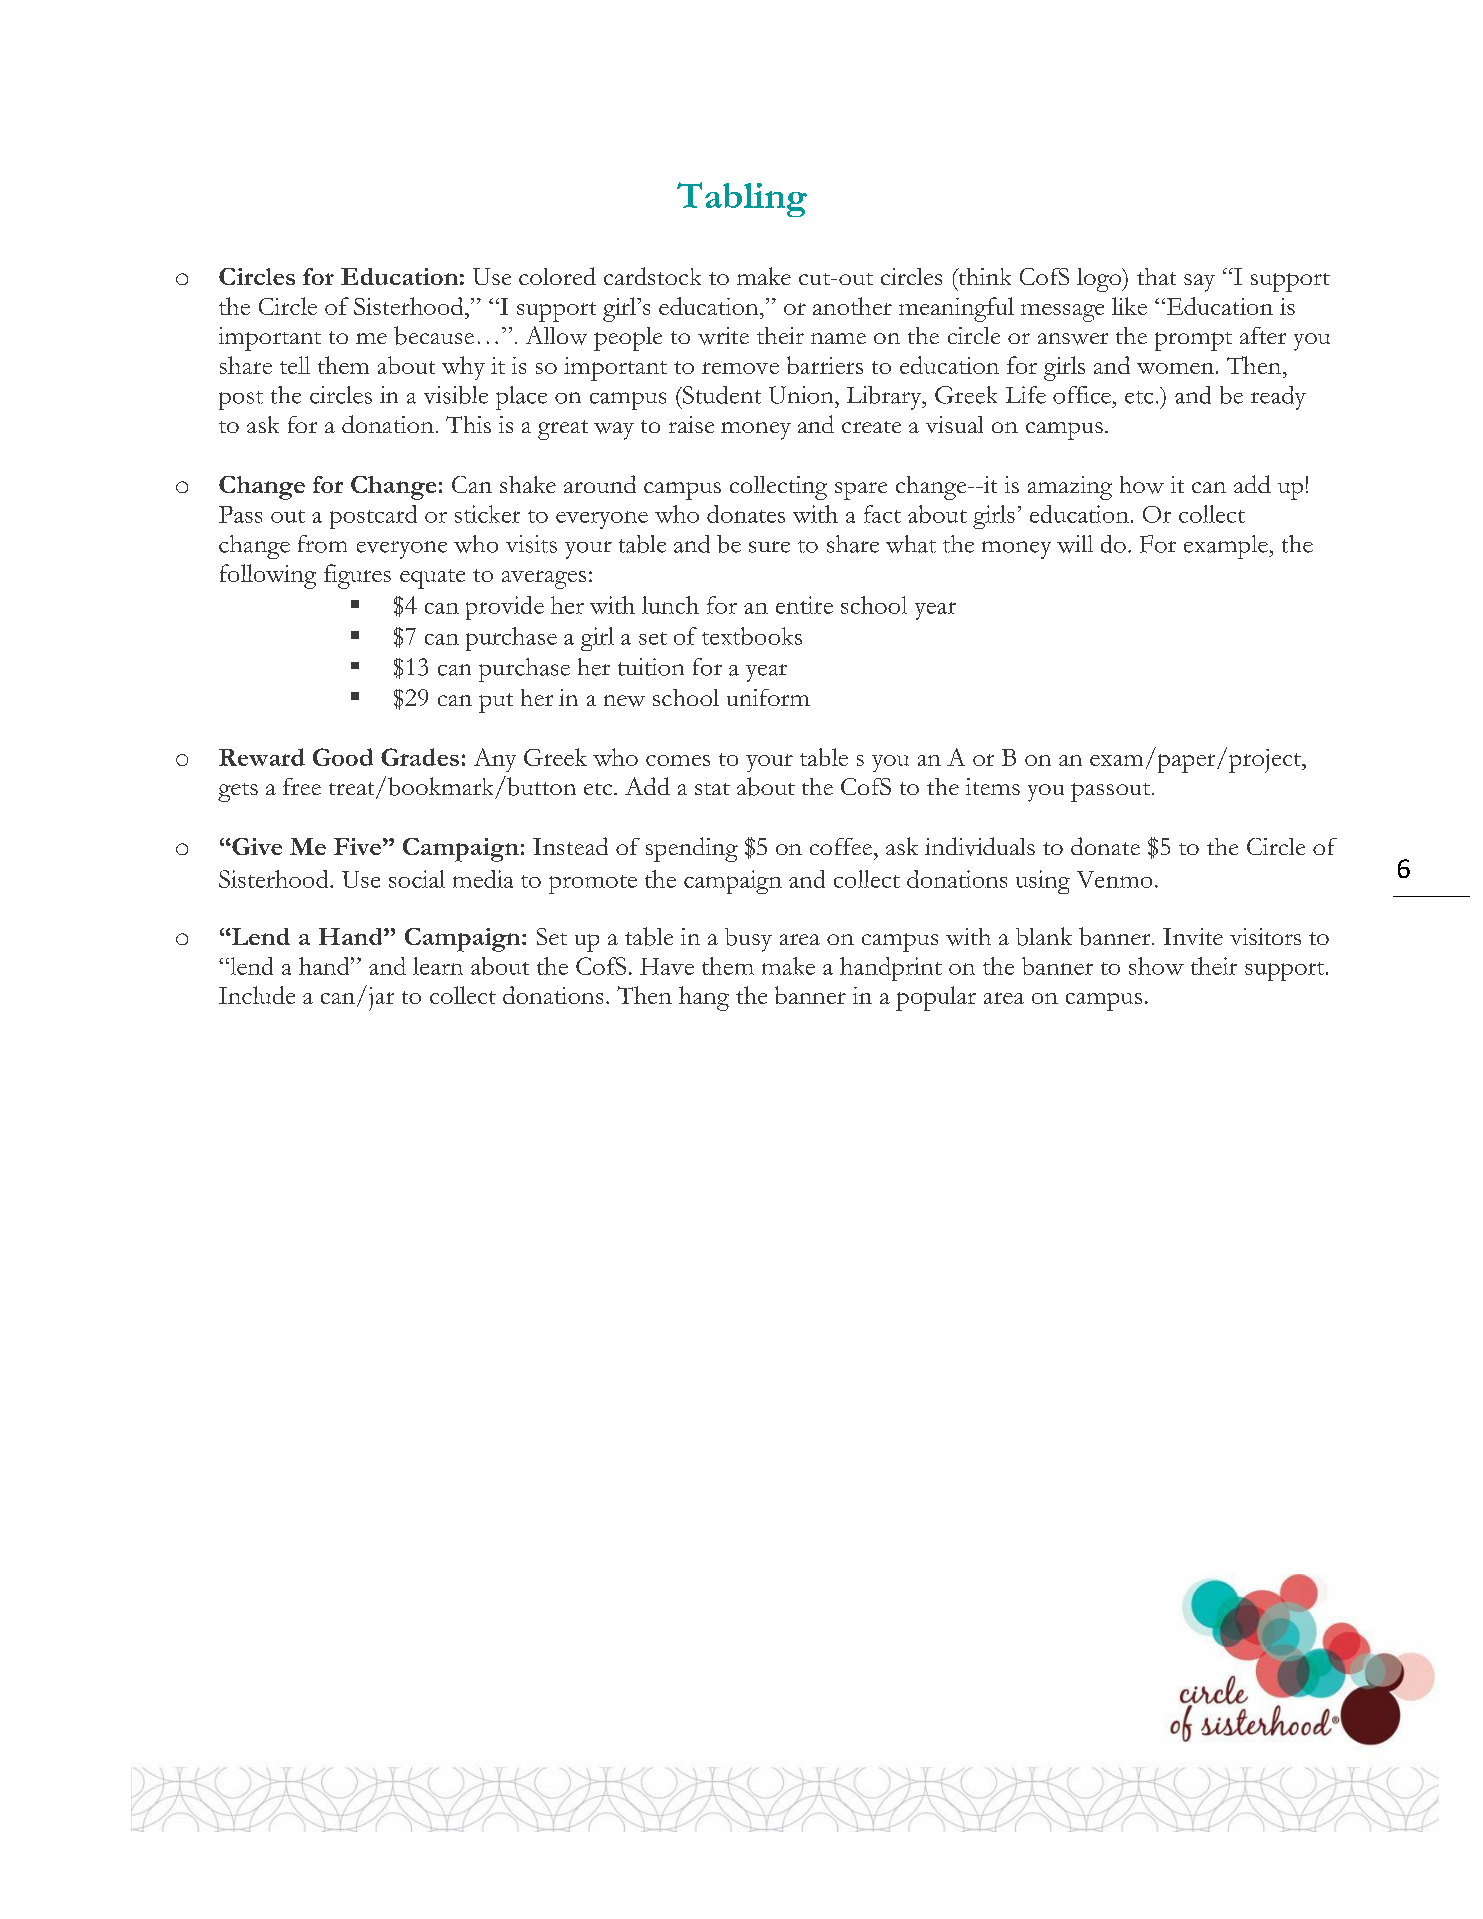 The height and width of the screenshot is (1919, 1483). What do you see at coordinates (768, 697) in the screenshot?
I see `uniform` at bounding box center [768, 697].
